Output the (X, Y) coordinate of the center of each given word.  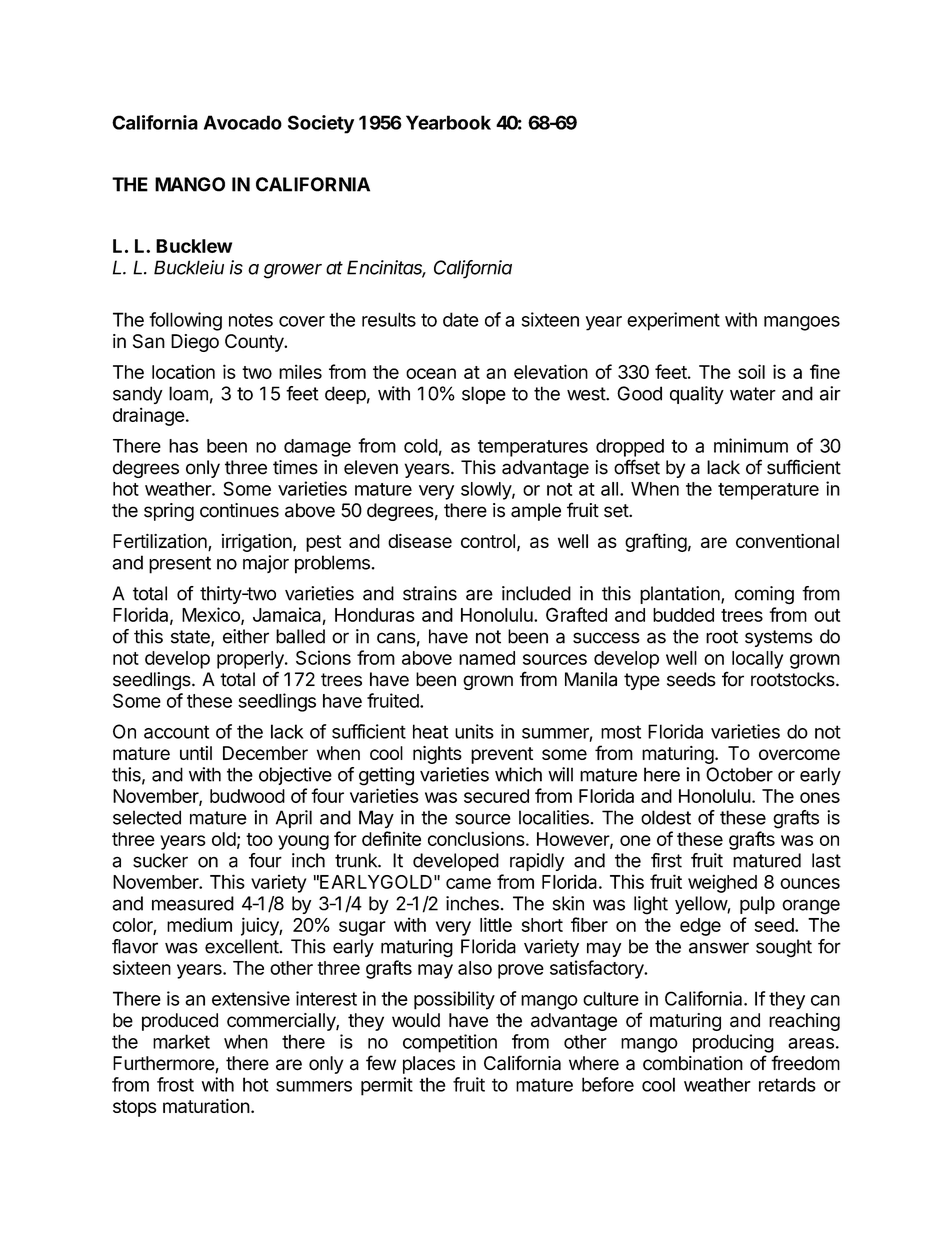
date (461, 319)
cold (421, 446)
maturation (206, 1105)
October (739, 774)
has (183, 446)
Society (321, 124)
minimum (751, 445)
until (196, 753)
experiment (673, 321)
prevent (502, 755)
